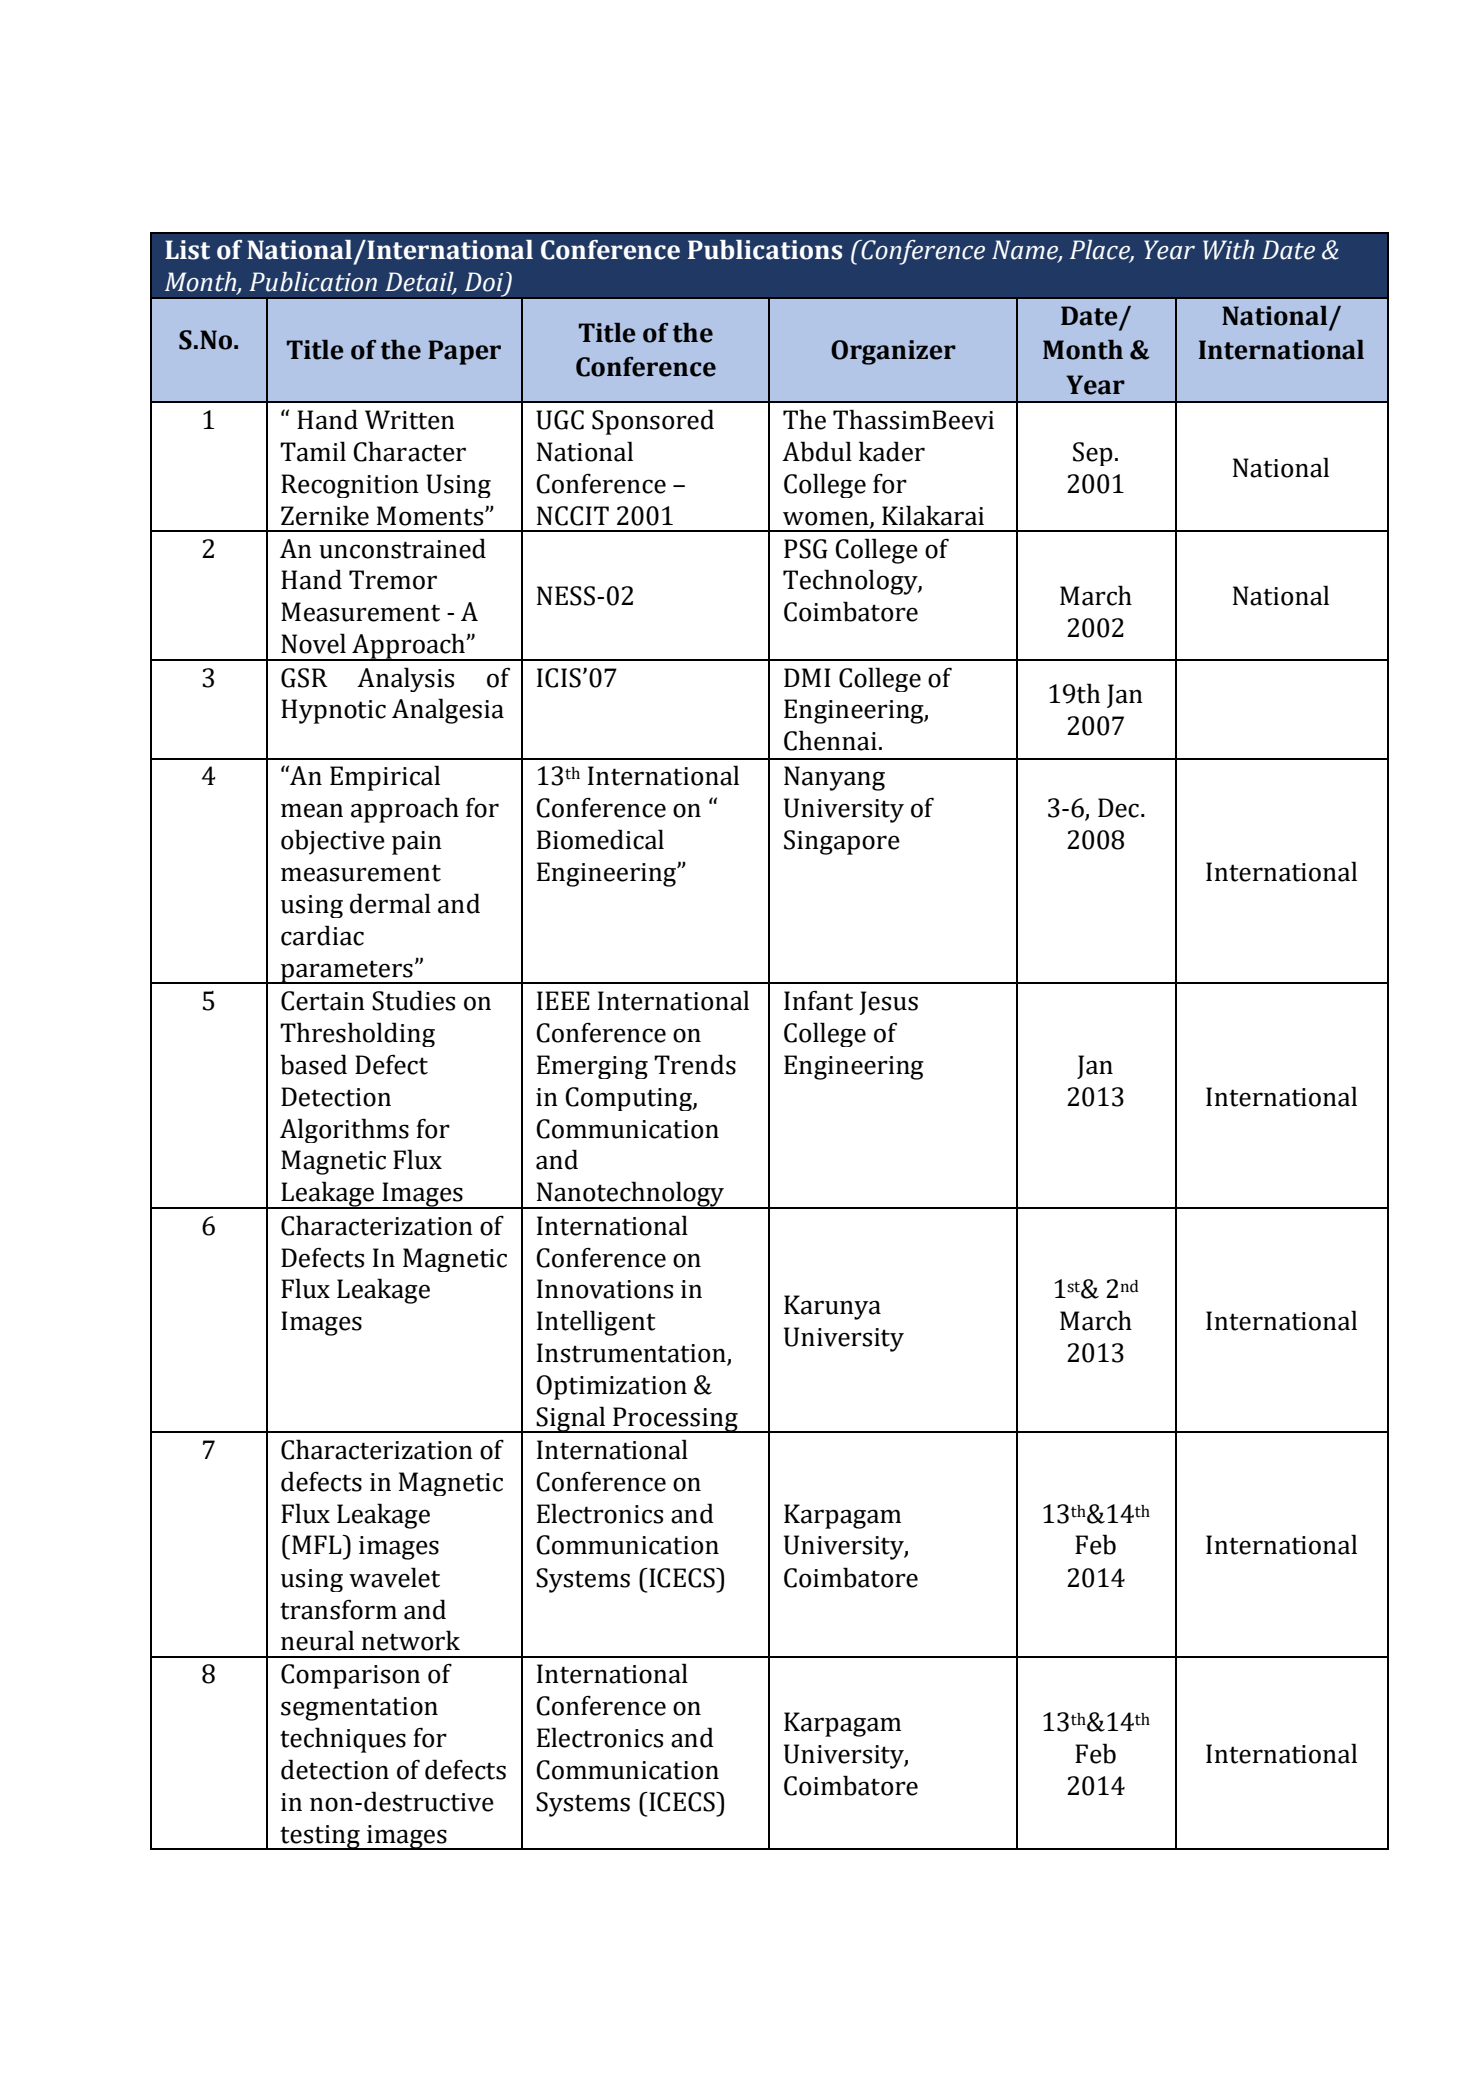 Image resolution: width=1472 pixels, height=2081 pixels. Describe the element at coordinates (653, 422) in the image. I see `Sponsored` at that location.
